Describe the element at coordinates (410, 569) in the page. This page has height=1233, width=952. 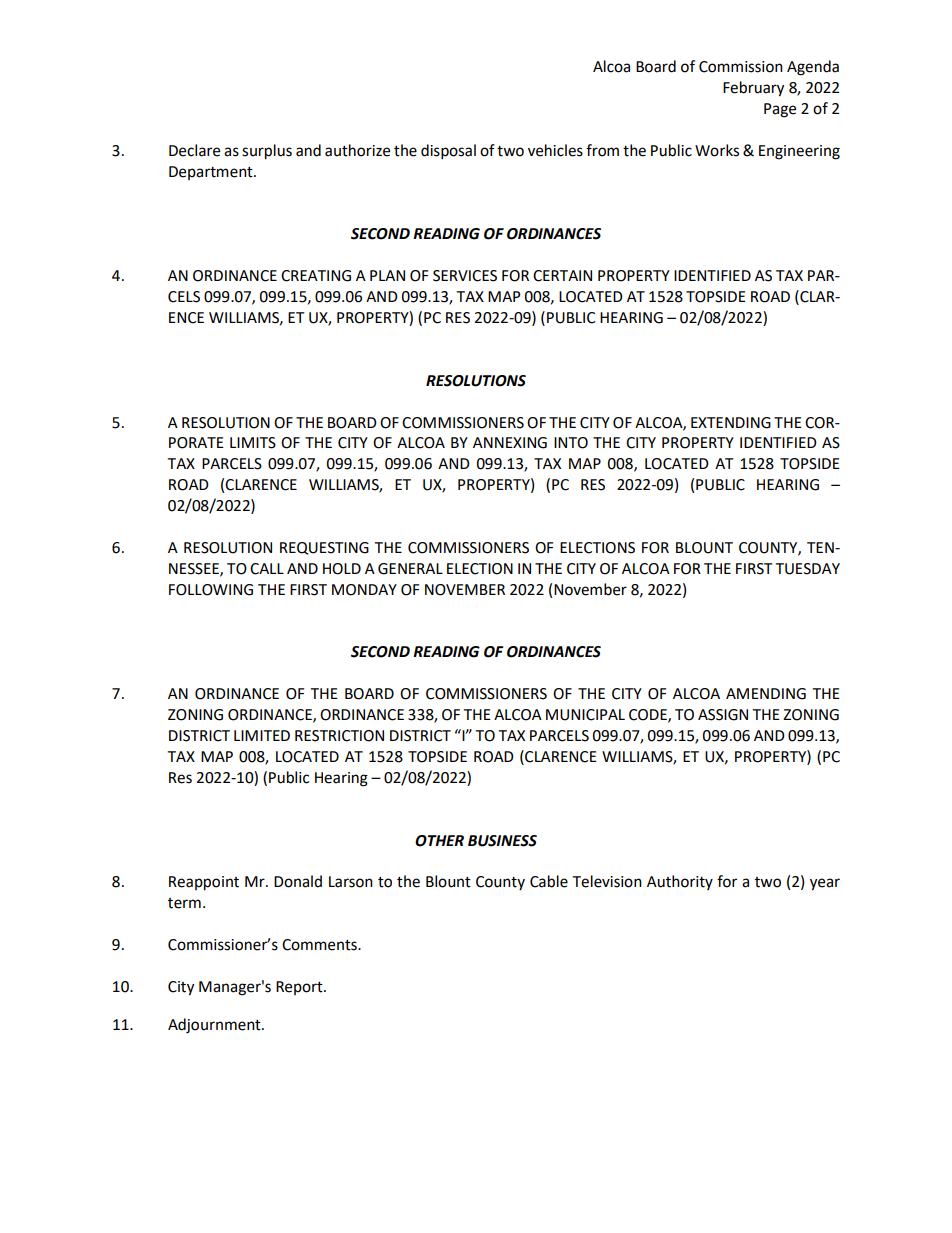
I see `GENERAL` at that location.
